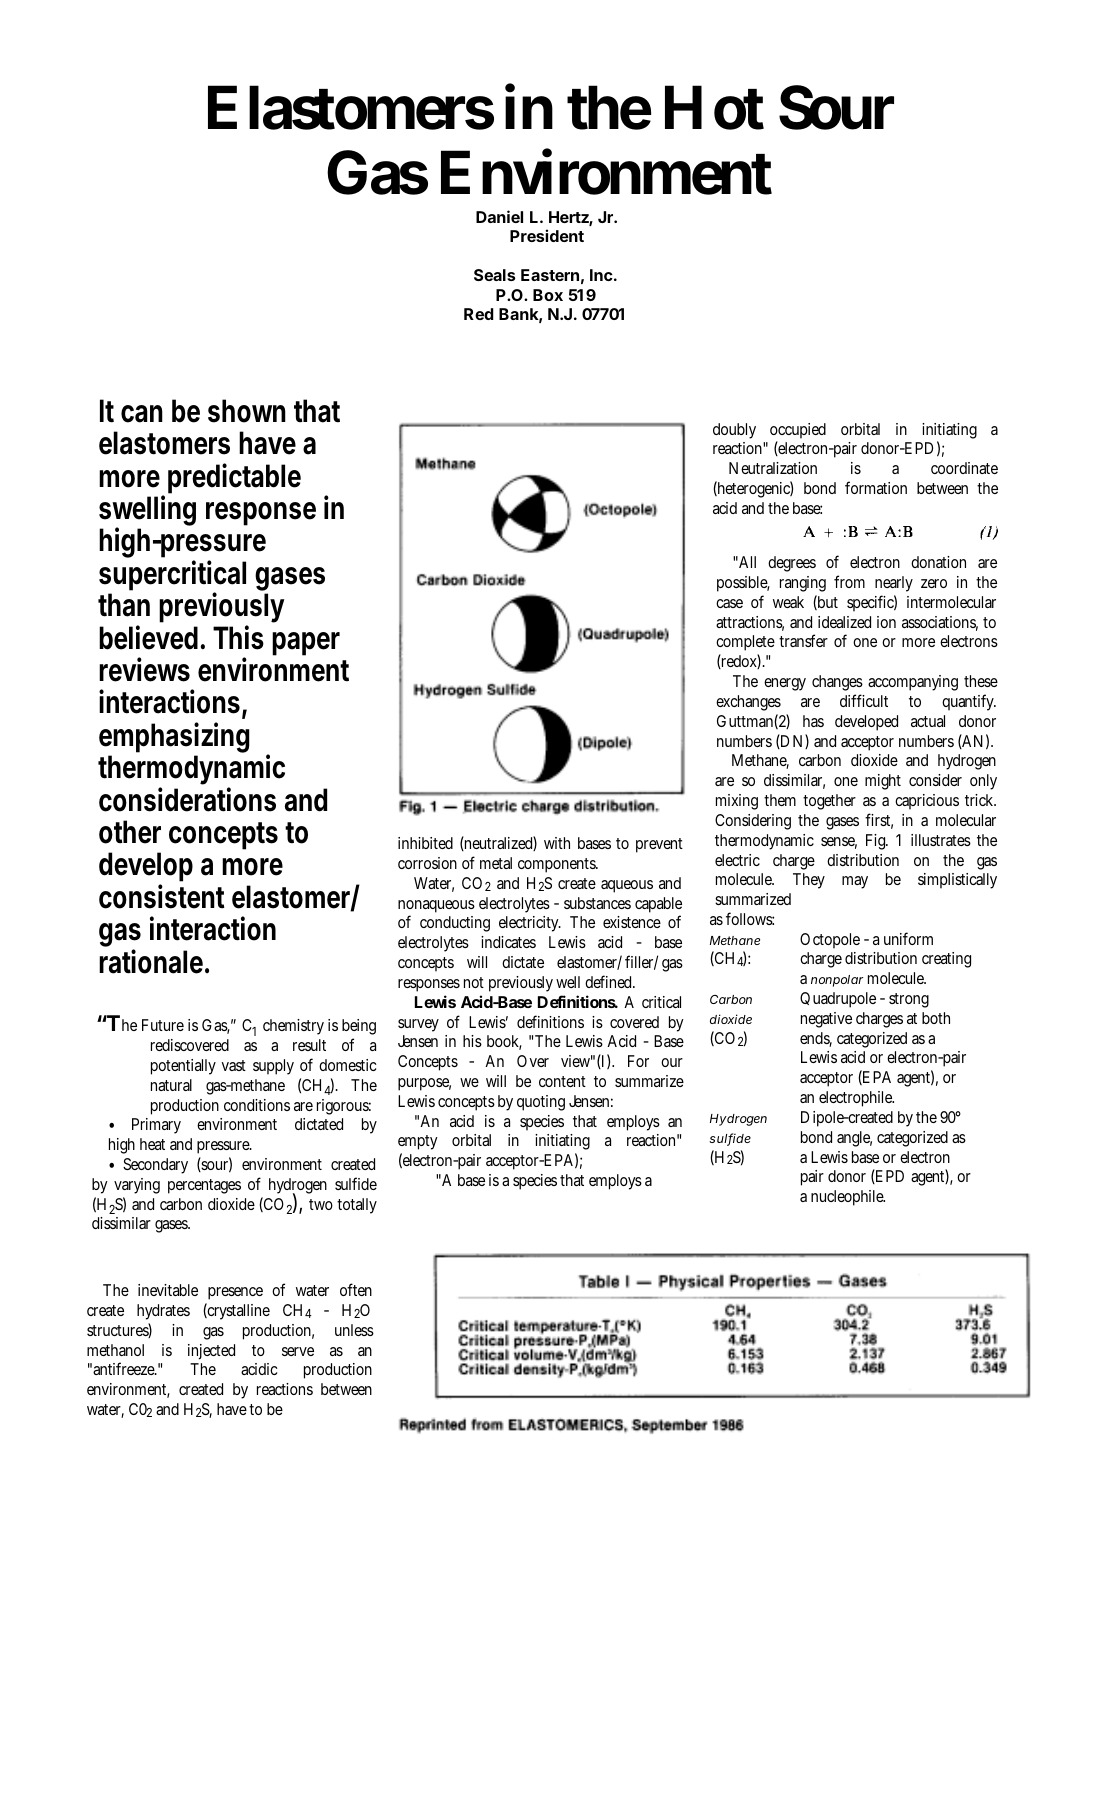  Describe the element at coordinates (354, 1330) in the image. I see `unless` at that location.
